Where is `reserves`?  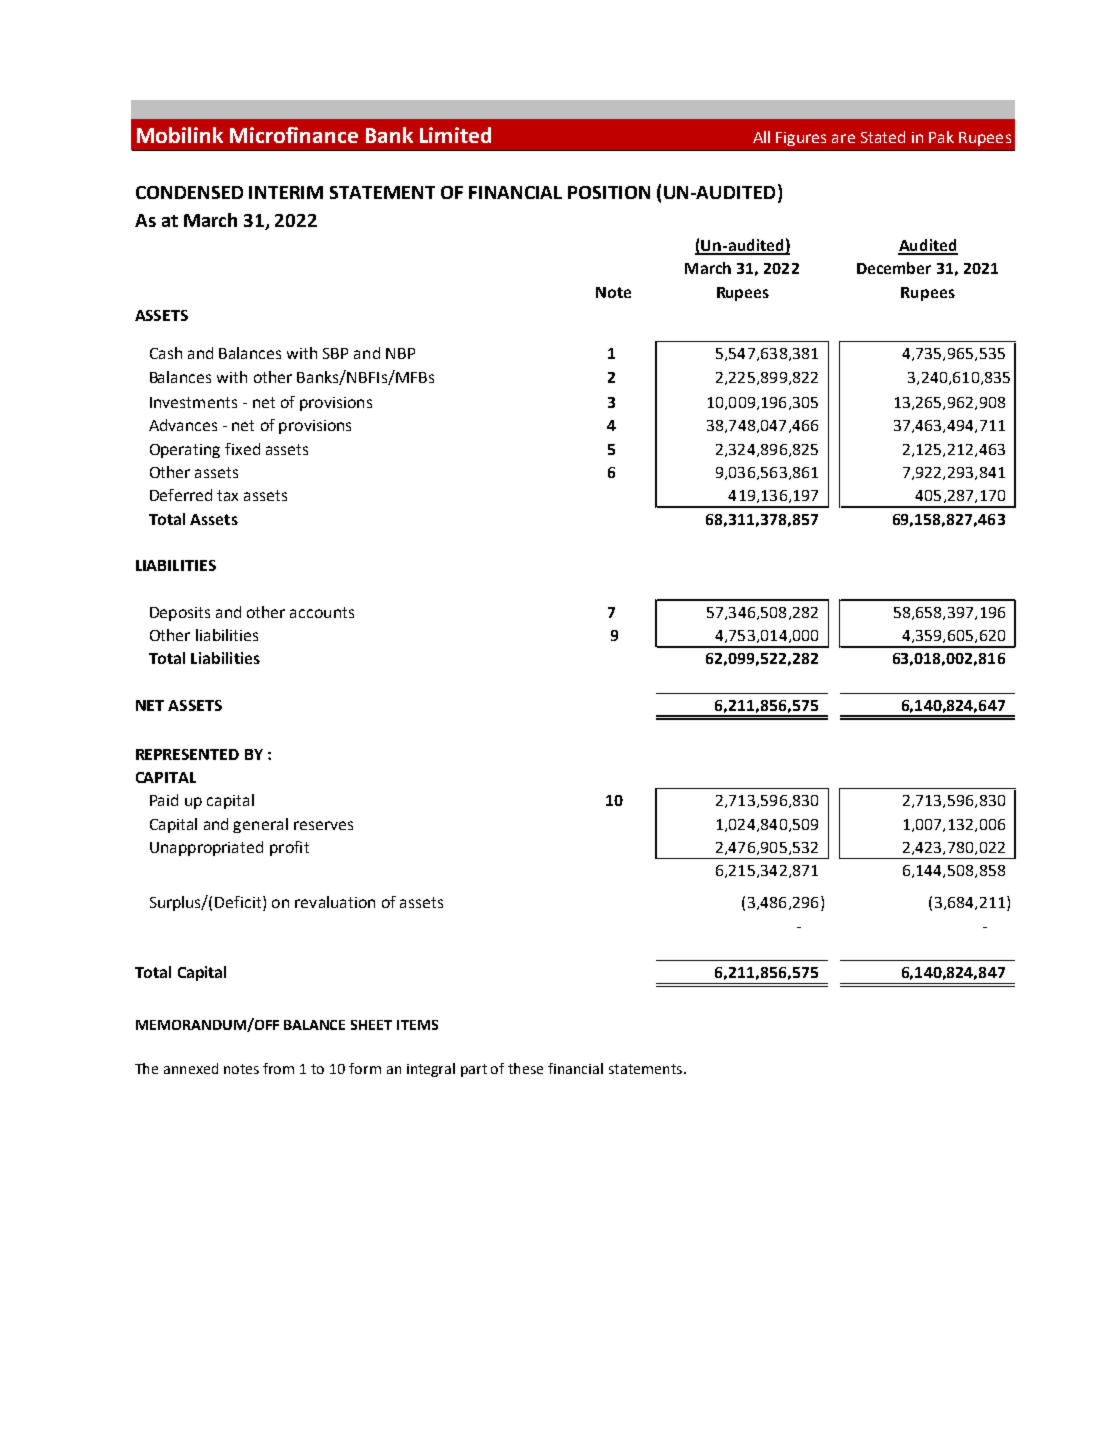 reserves is located at coordinates (323, 825).
